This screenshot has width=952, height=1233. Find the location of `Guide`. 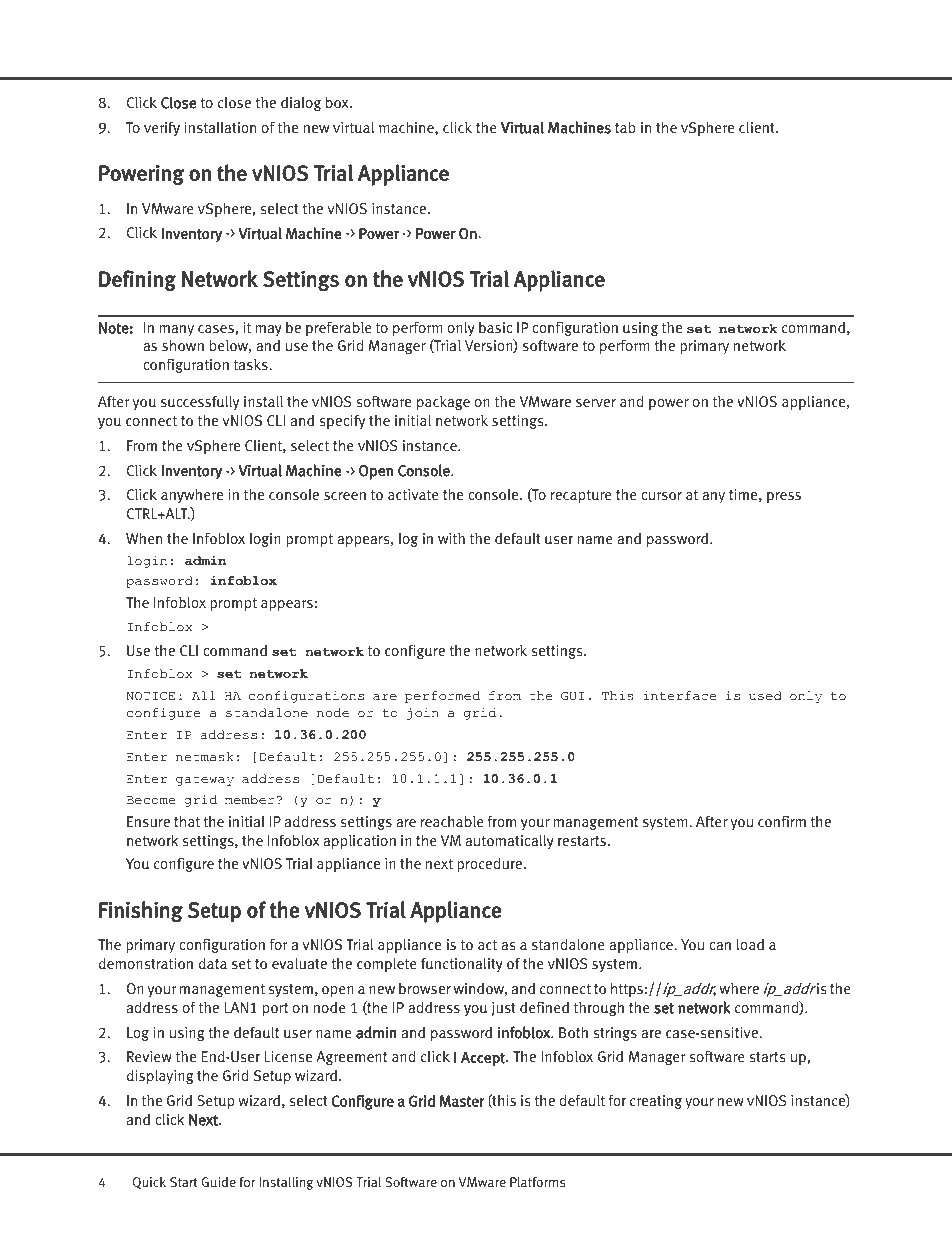

Guide is located at coordinates (219, 1182).
